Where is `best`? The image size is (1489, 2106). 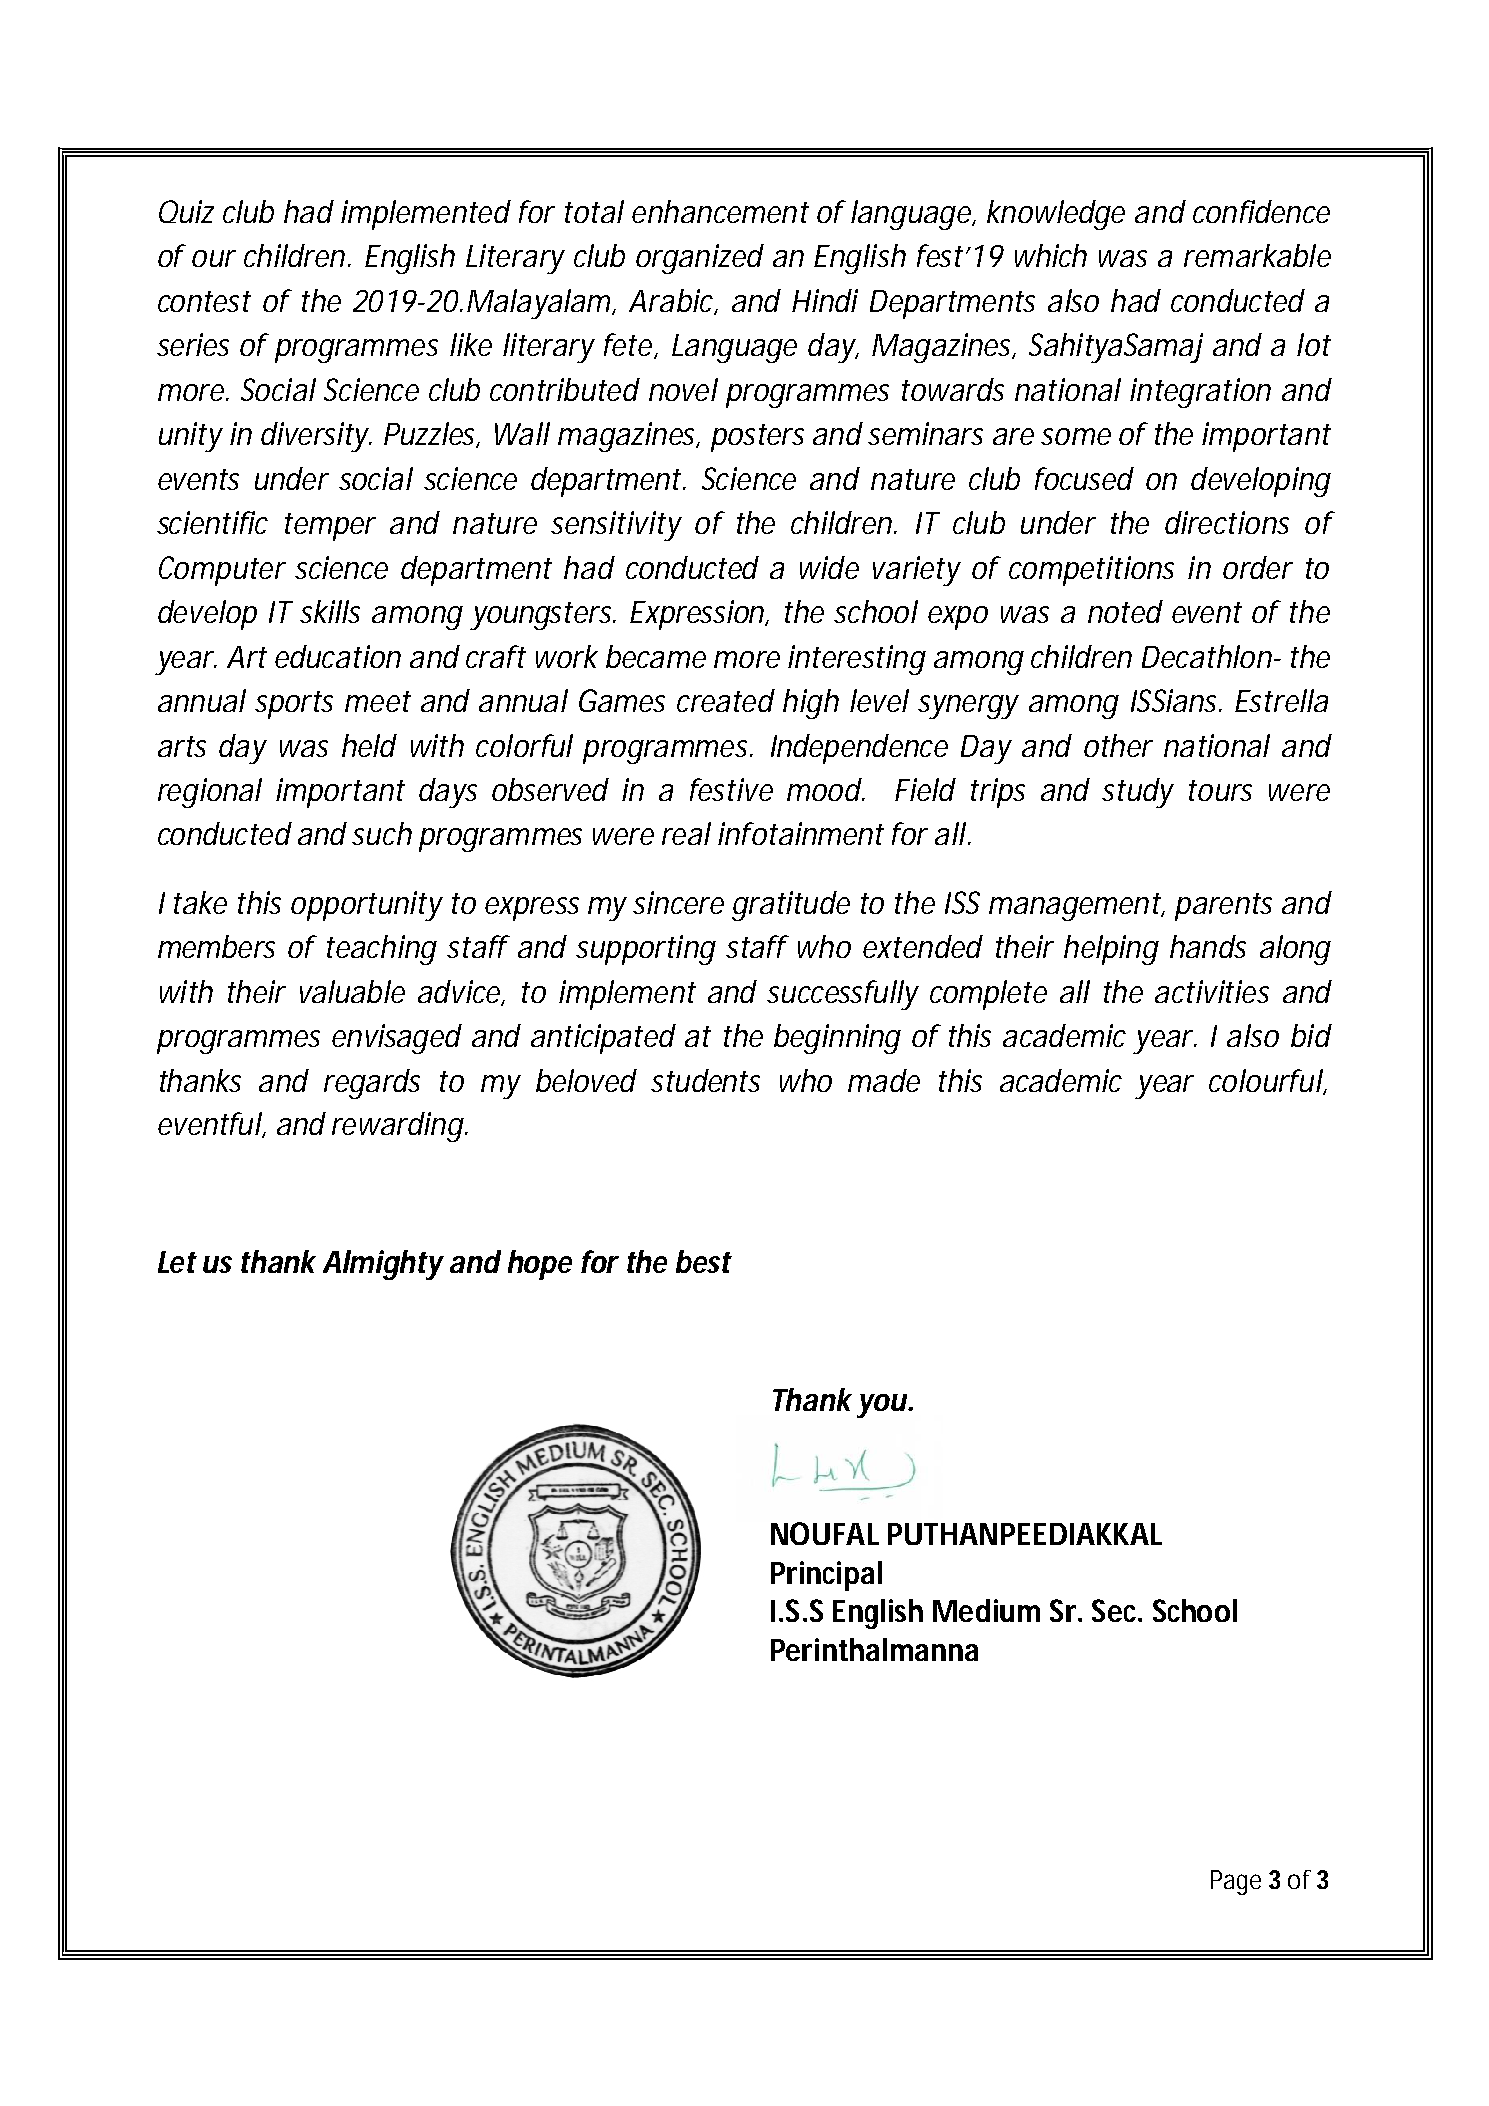
best is located at coordinates (704, 1261).
